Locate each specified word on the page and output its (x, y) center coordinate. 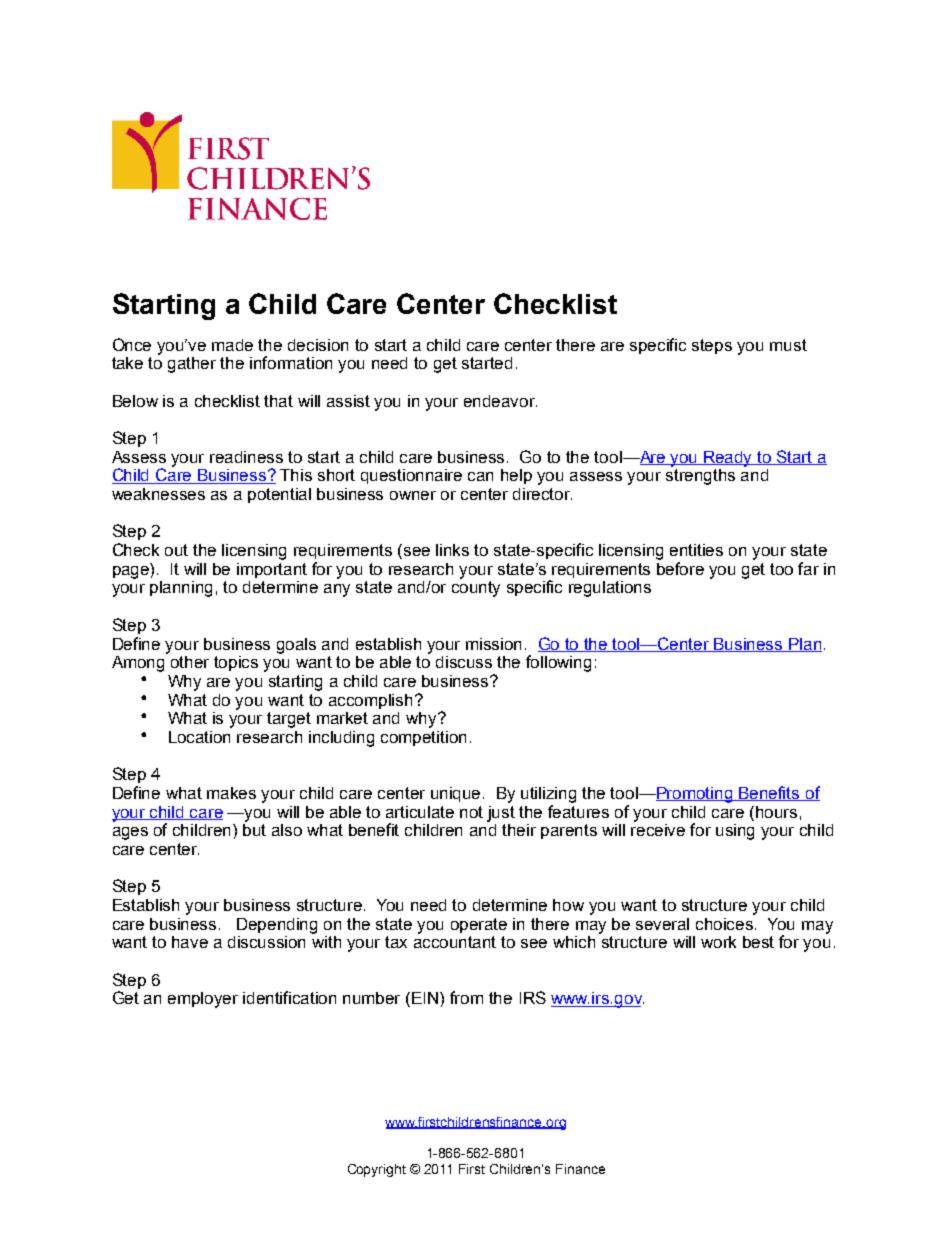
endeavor (500, 401)
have (190, 942)
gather (192, 365)
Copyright (377, 1170)
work (718, 942)
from (466, 997)
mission (493, 644)
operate (479, 925)
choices (726, 924)
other (190, 662)
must (788, 345)
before (680, 568)
